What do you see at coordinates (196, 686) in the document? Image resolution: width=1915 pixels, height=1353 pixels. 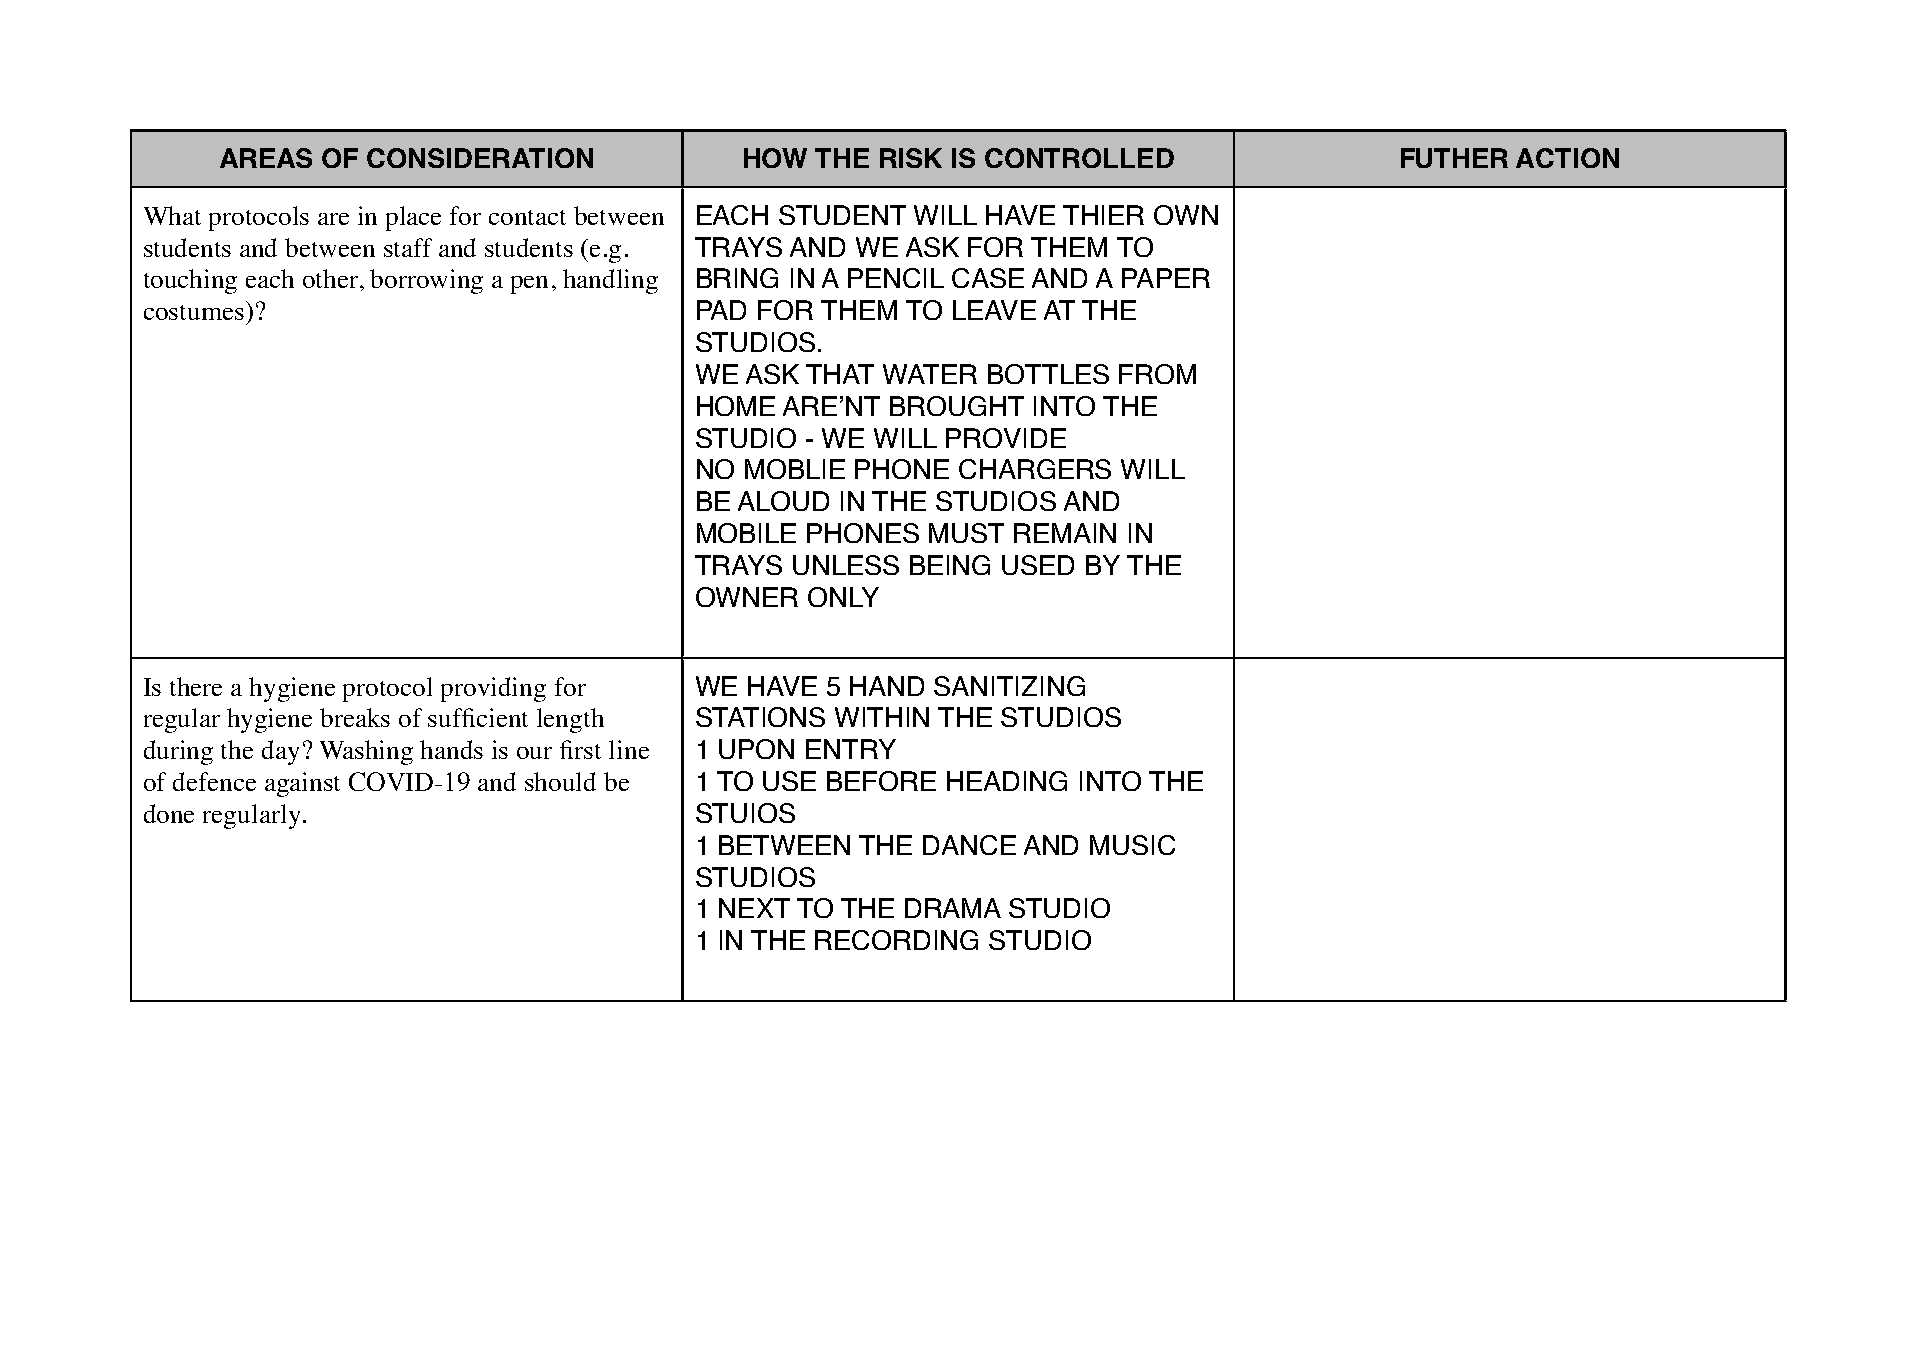 I see `there` at bounding box center [196, 686].
